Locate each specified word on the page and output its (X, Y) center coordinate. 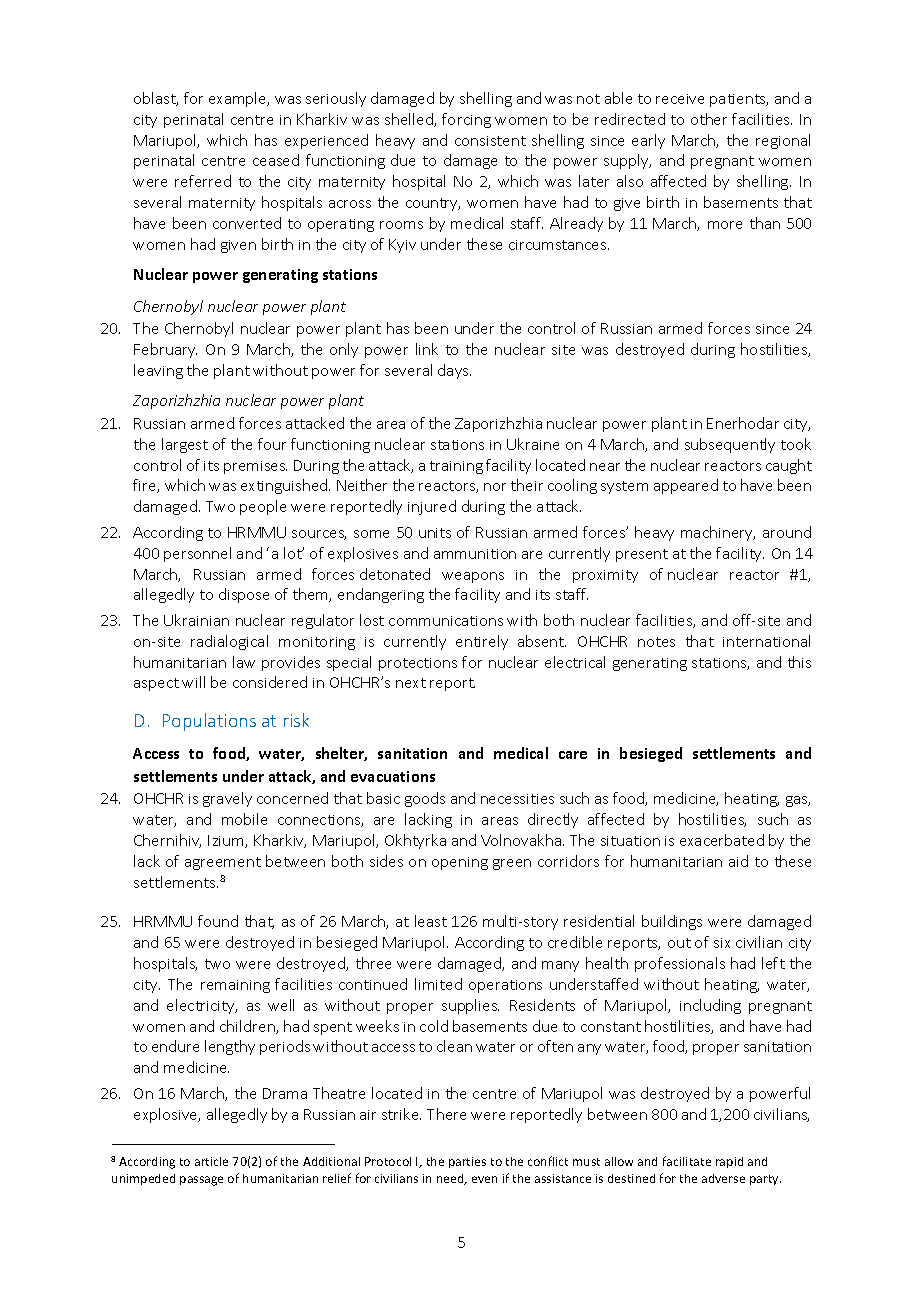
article (211, 1161)
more (725, 225)
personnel (197, 554)
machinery (718, 533)
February (165, 350)
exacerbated (722, 840)
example (239, 99)
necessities (517, 799)
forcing (466, 120)
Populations (209, 722)
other (709, 119)
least (431, 921)
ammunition (475, 554)
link (427, 349)
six (722, 943)
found (218, 921)
